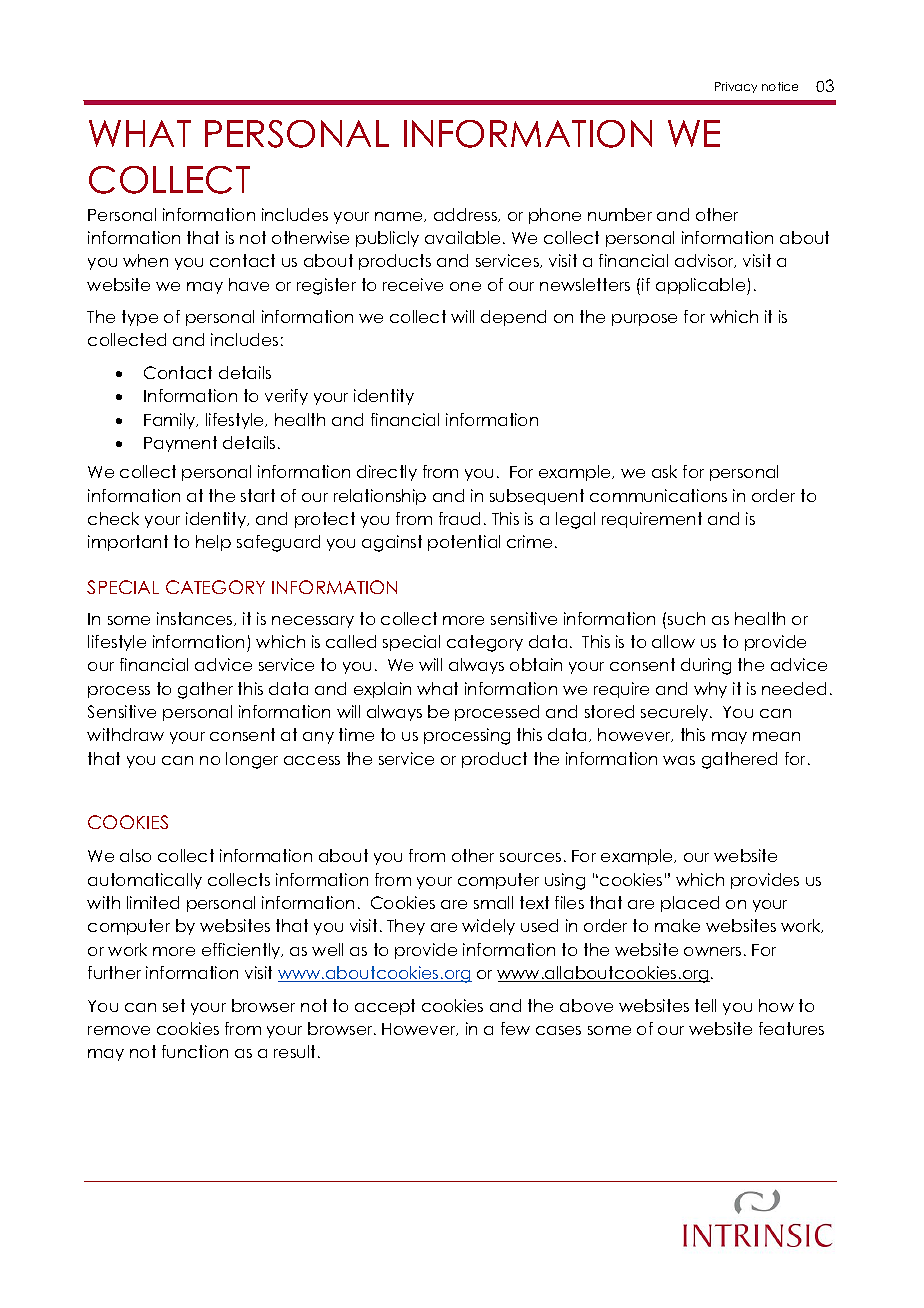 The height and width of the screenshot is (1308, 924). What do you see at coordinates (145, 260) in the screenshot?
I see `when` at bounding box center [145, 260].
